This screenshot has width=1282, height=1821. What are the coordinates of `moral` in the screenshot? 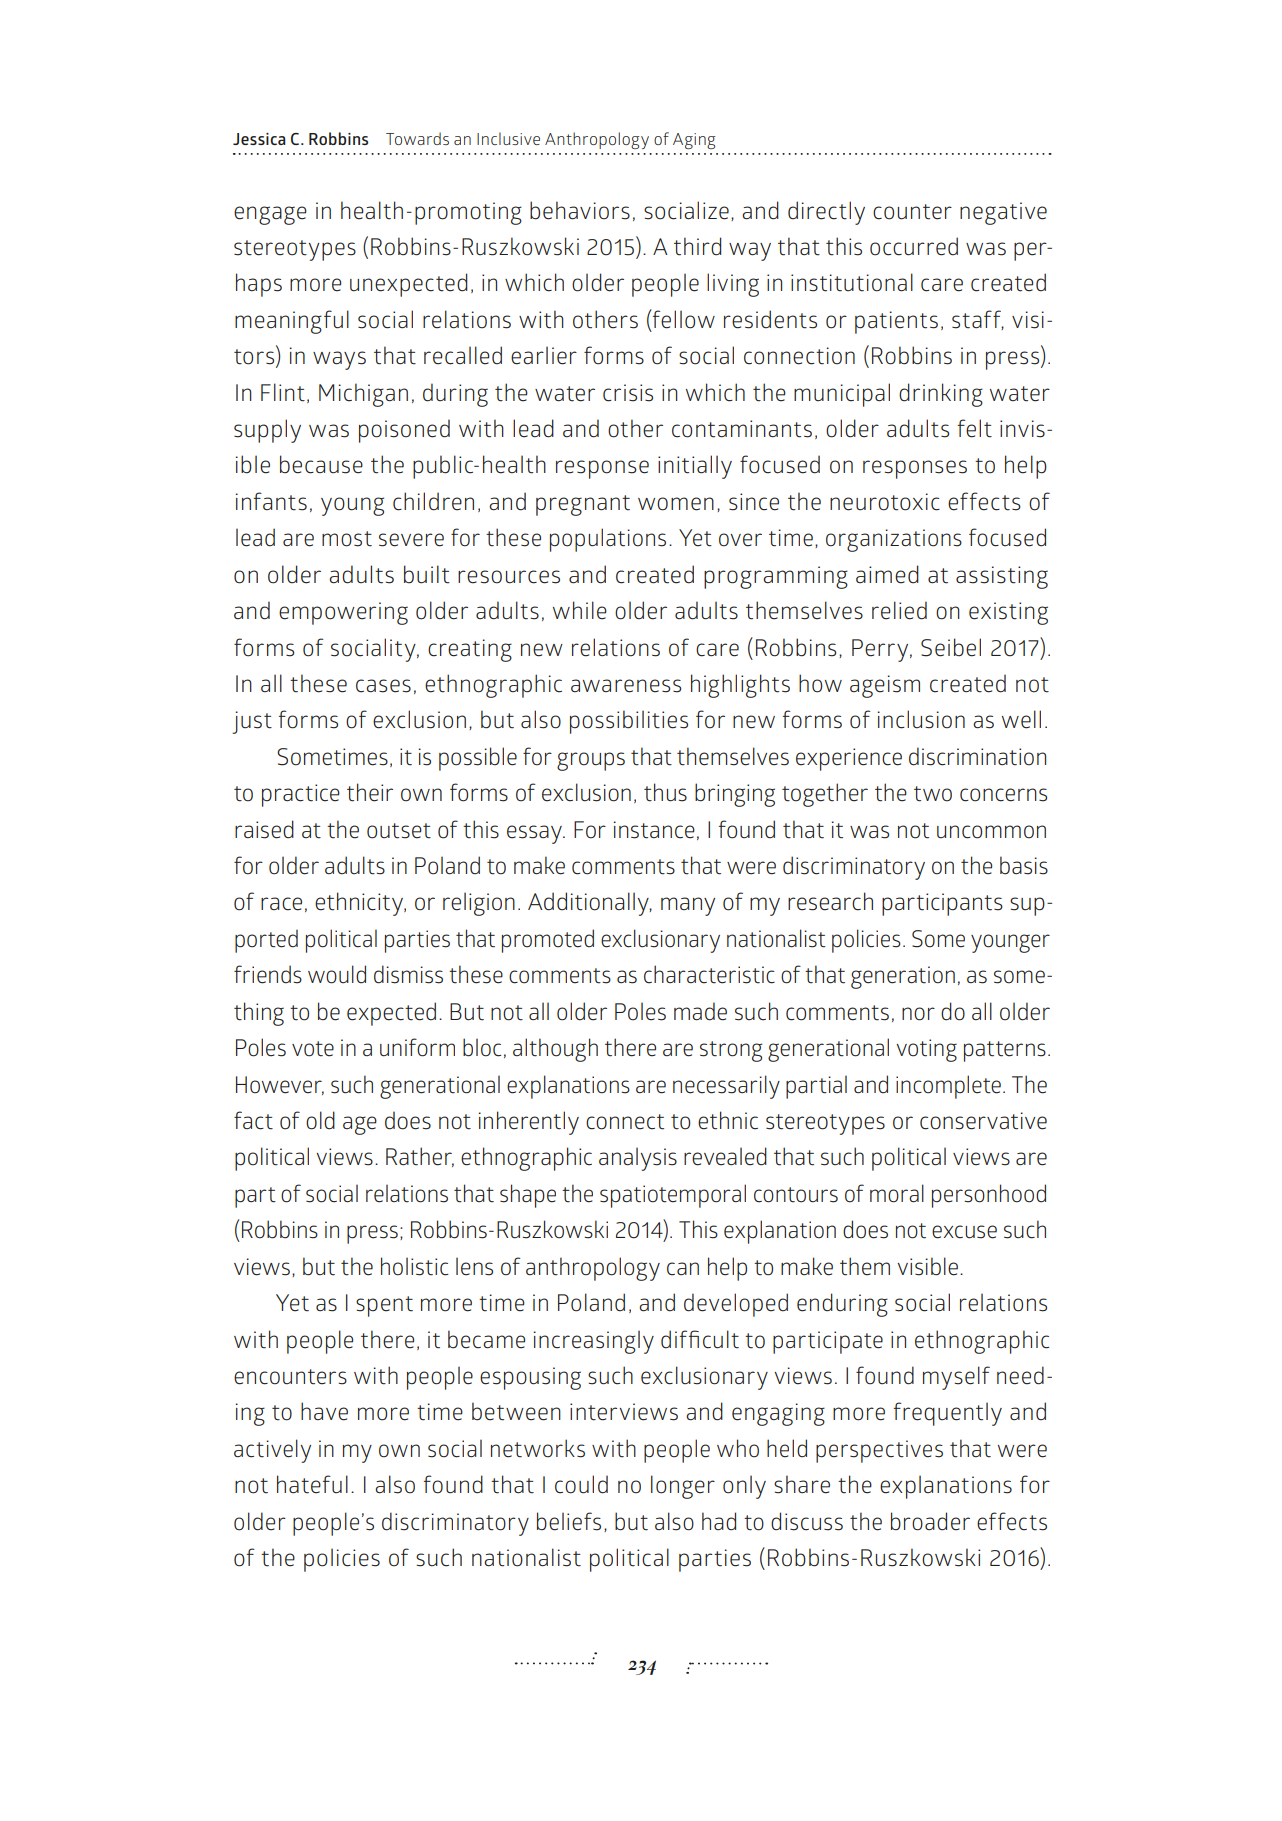 It's located at (897, 1193).
